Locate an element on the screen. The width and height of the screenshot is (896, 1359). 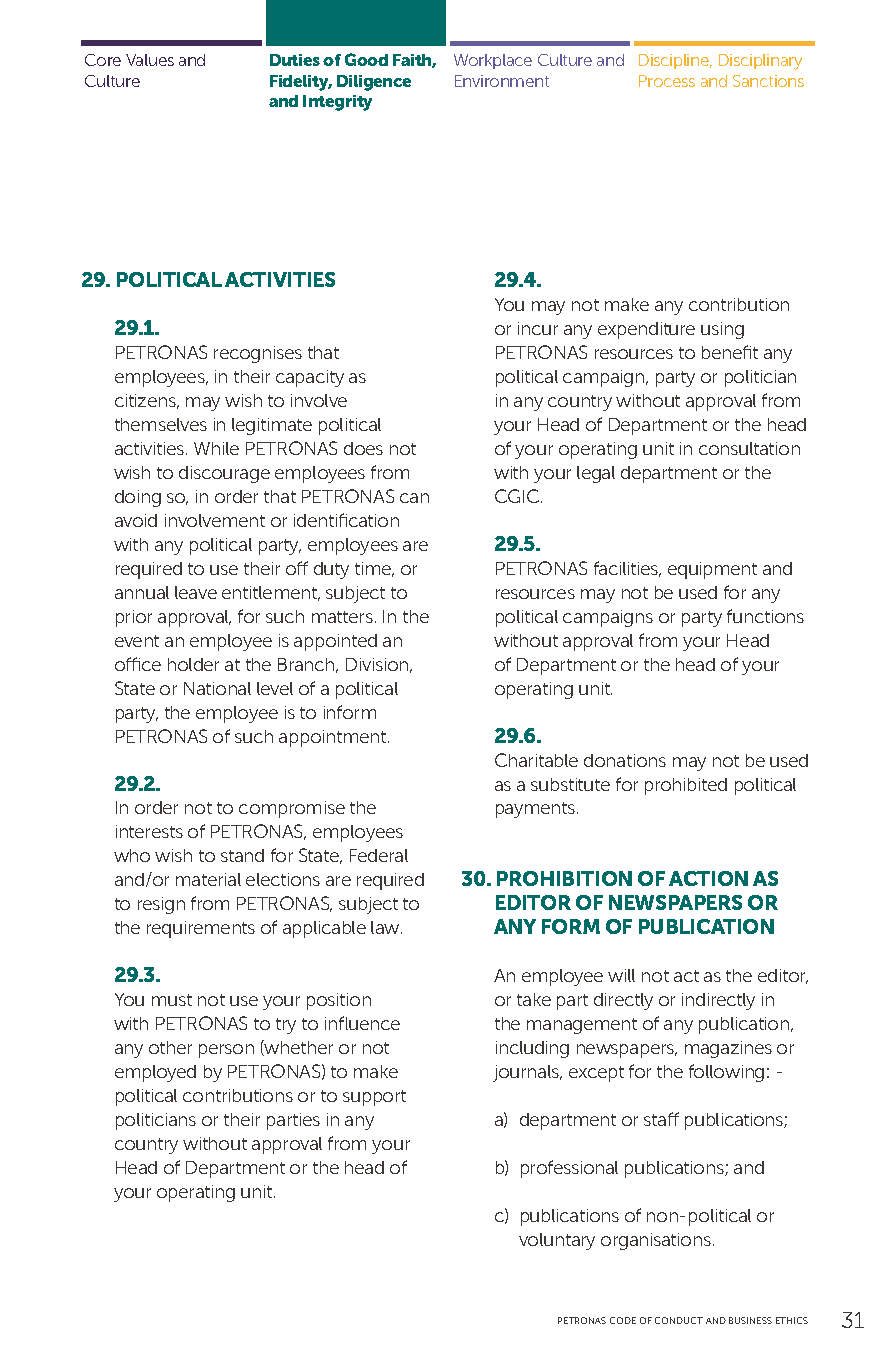
voluntary is located at coordinates (557, 1241).
